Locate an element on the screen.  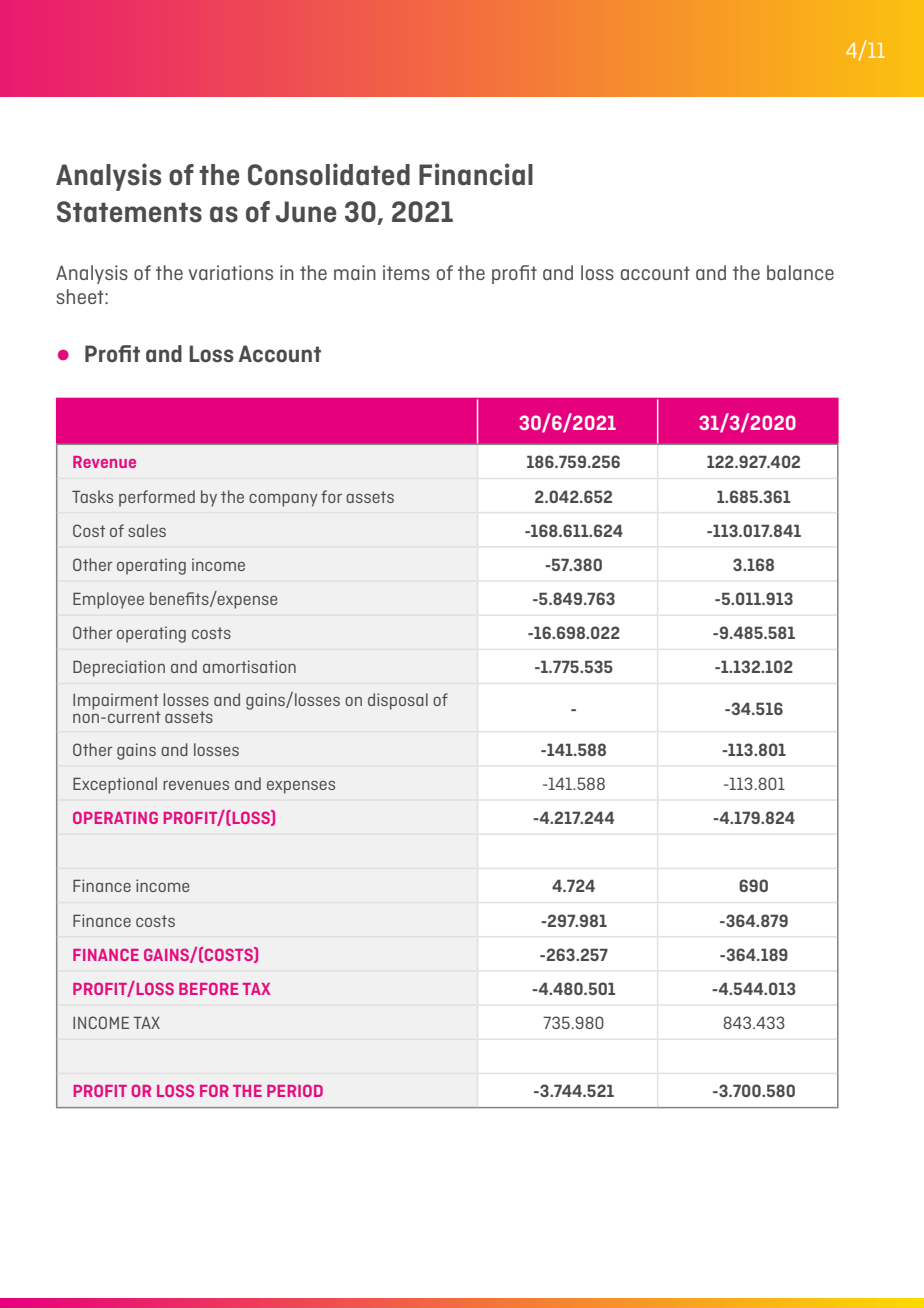
disposal is located at coordinates (398, 701).
